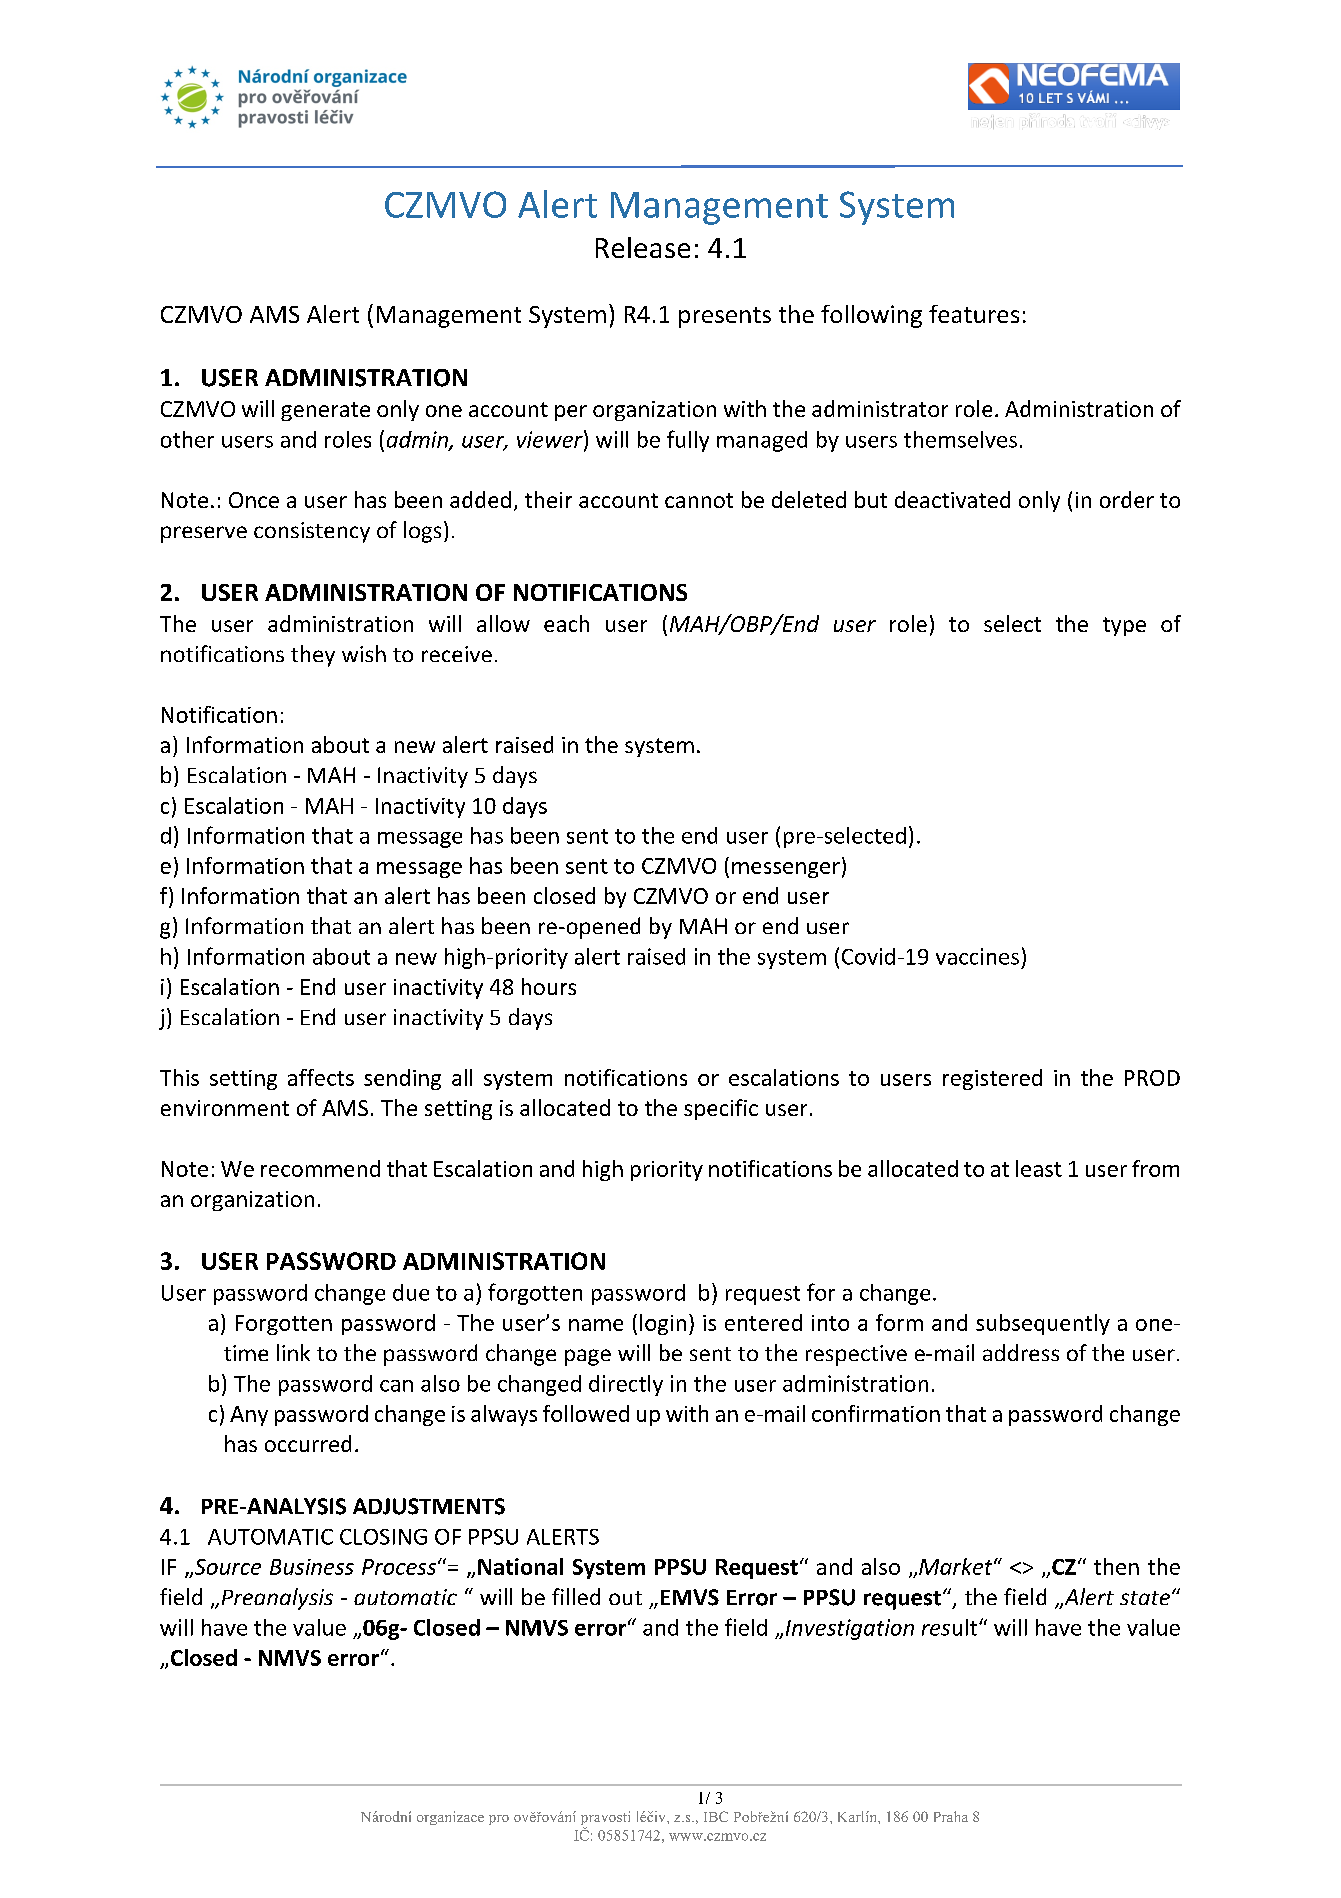  I want to click on features, so click(974, 314).
